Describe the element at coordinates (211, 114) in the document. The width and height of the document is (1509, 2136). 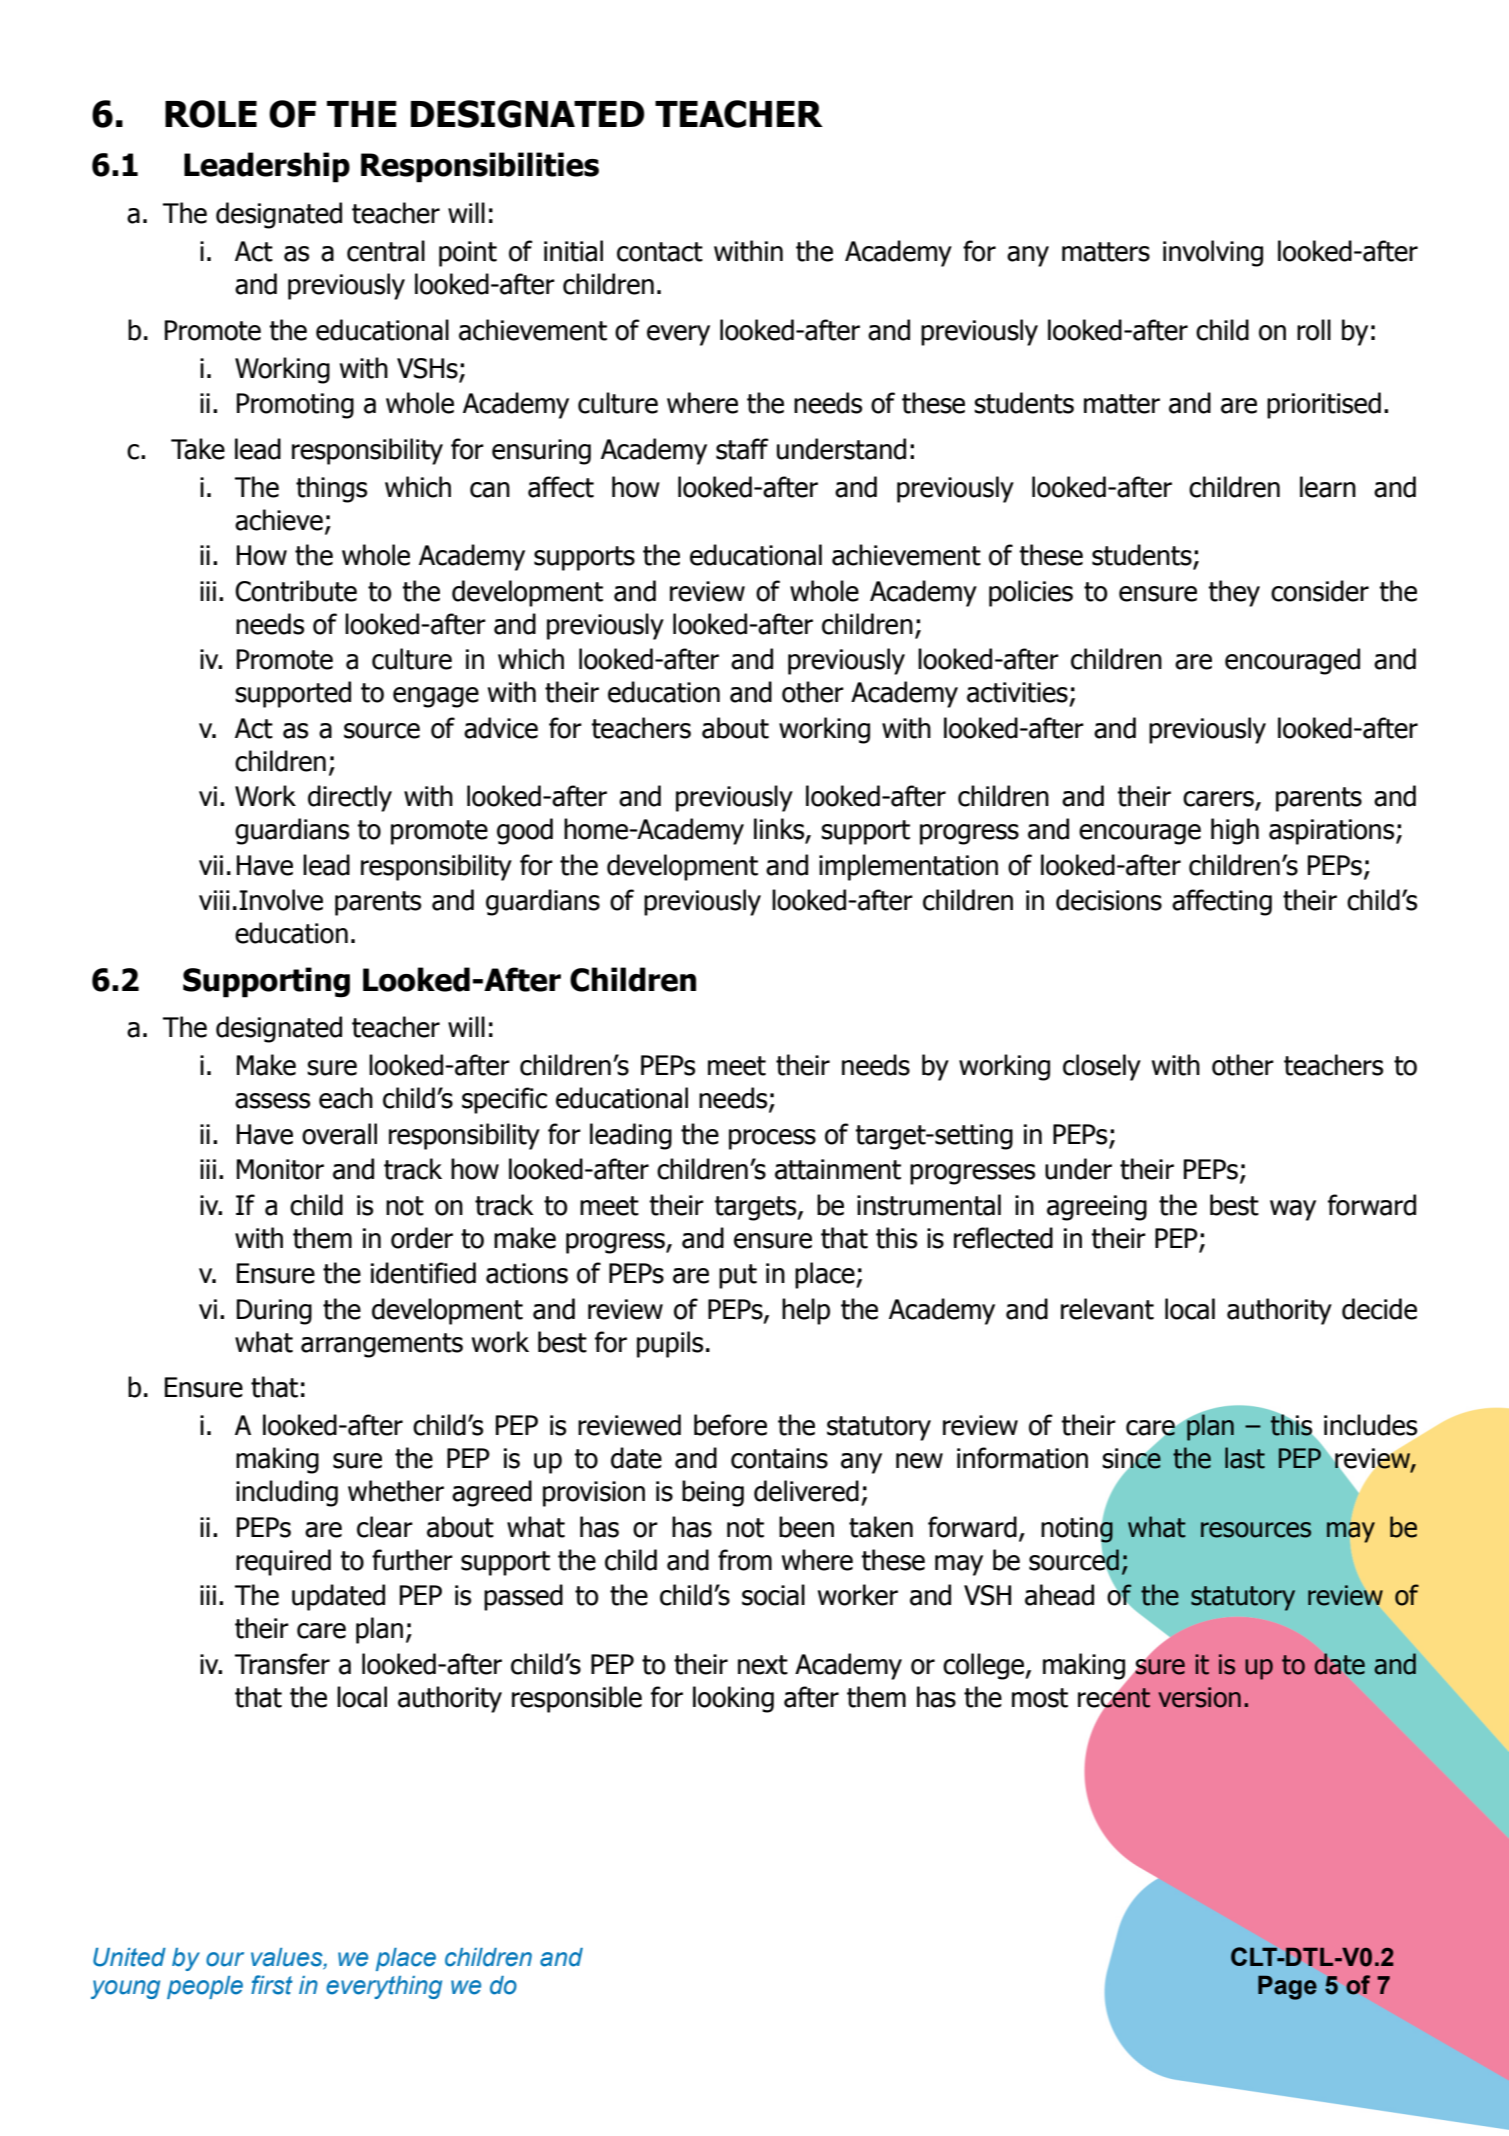
I see `ROLE` at that location.
